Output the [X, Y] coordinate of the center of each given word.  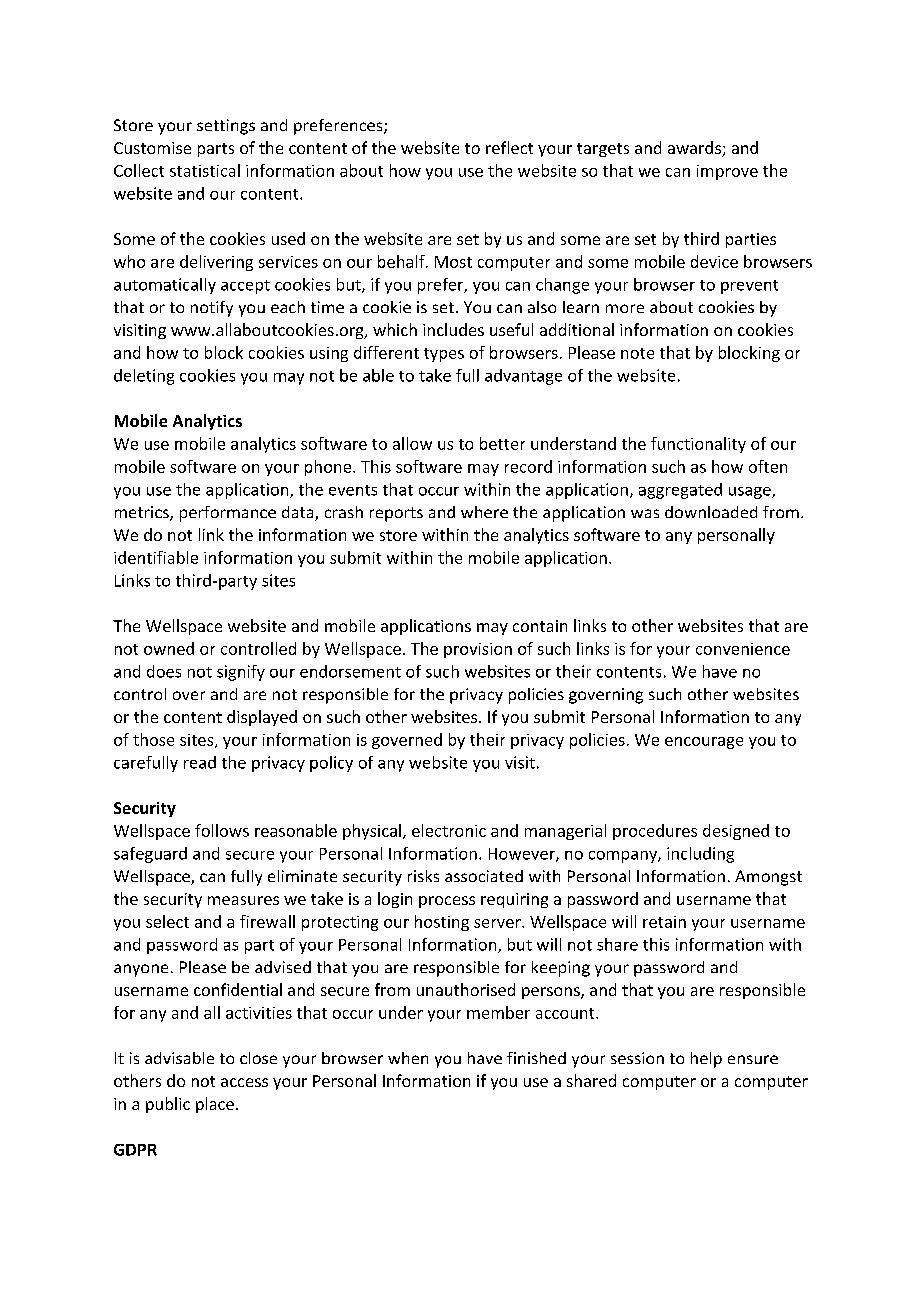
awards [695, 149]
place [215, 1105]
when [408, 1058]
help [706, 1060]
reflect [509, 147]
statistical [205, 170]
